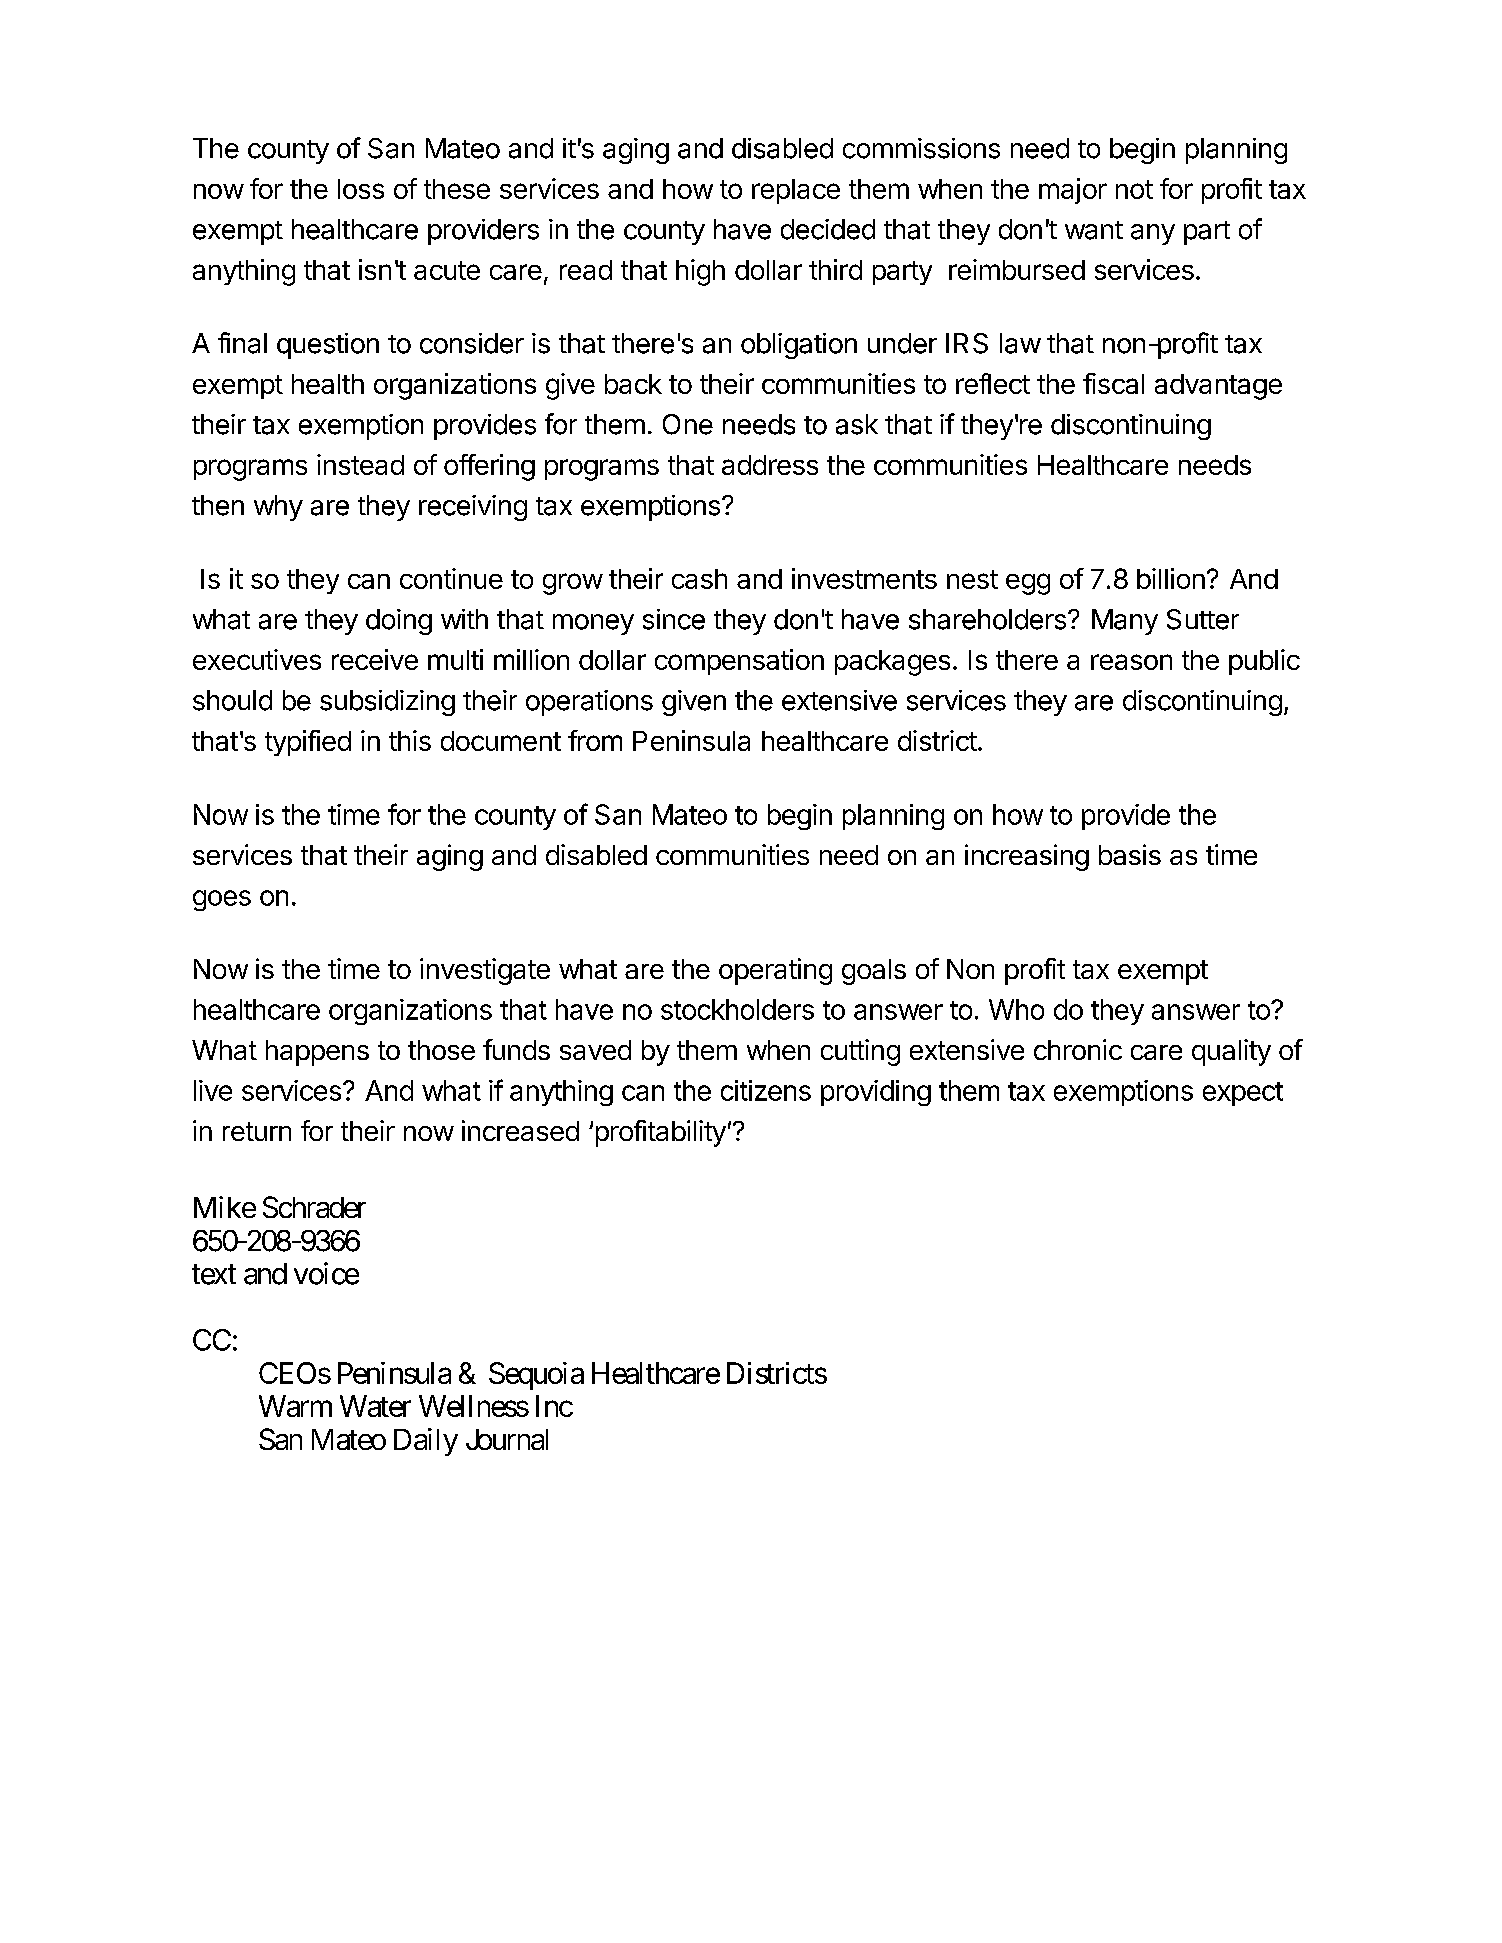 This screenshot has height=1943, width=1502. I want to click on instead, so click(360, 464).
